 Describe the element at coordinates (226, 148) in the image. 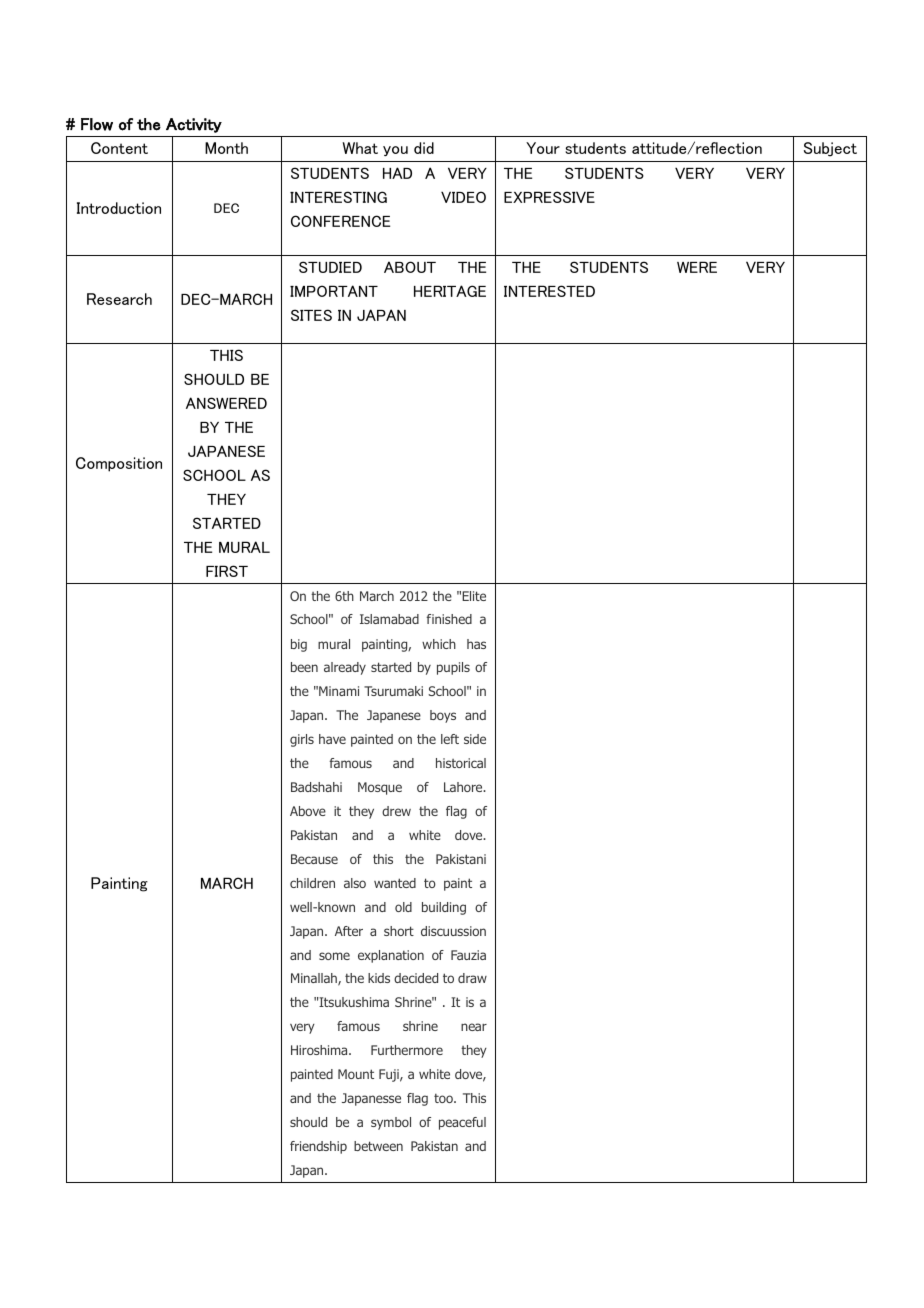

I see `Month` at that location.
